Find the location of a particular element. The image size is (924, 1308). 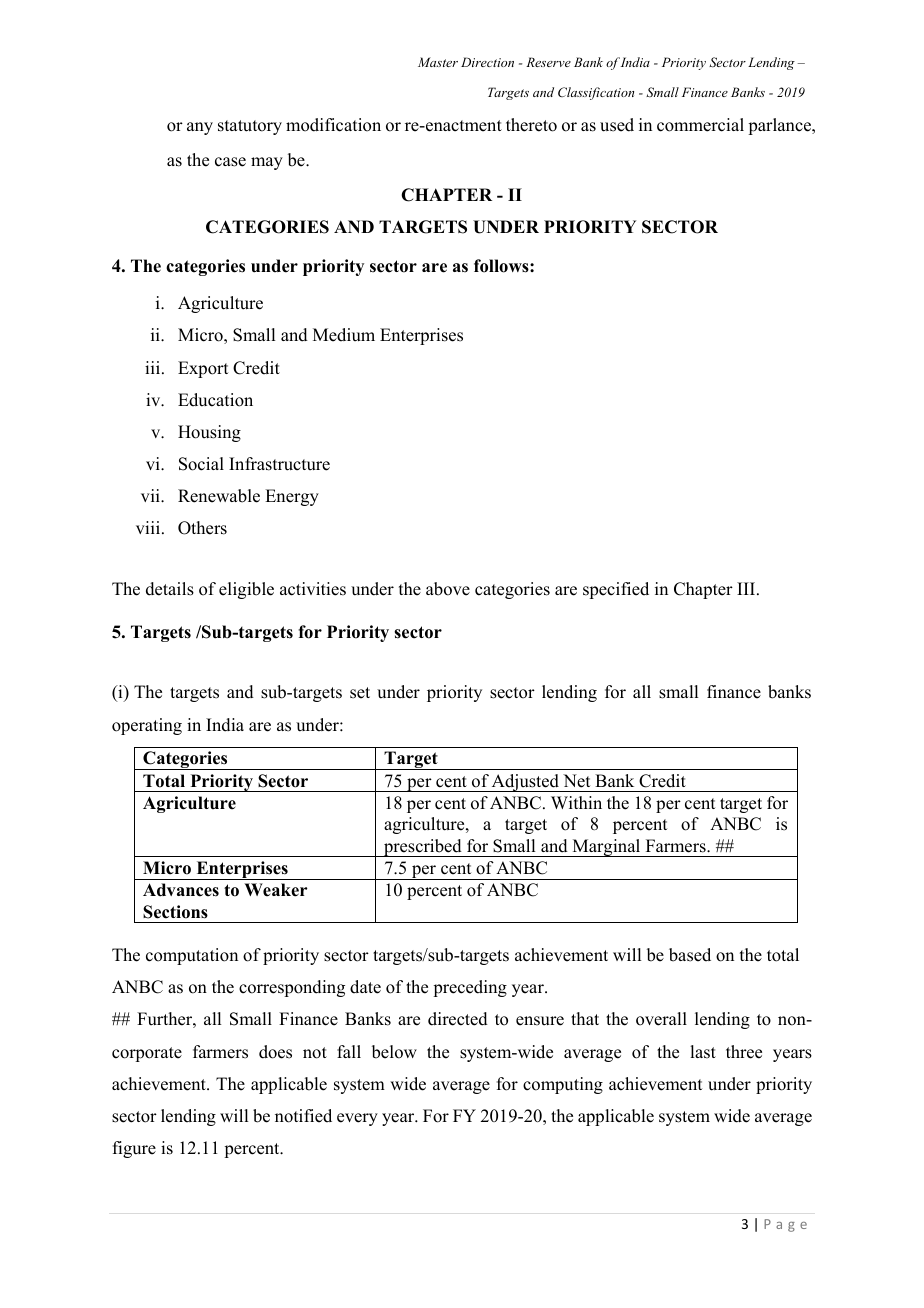

set is located at coordinates (360, 693).
